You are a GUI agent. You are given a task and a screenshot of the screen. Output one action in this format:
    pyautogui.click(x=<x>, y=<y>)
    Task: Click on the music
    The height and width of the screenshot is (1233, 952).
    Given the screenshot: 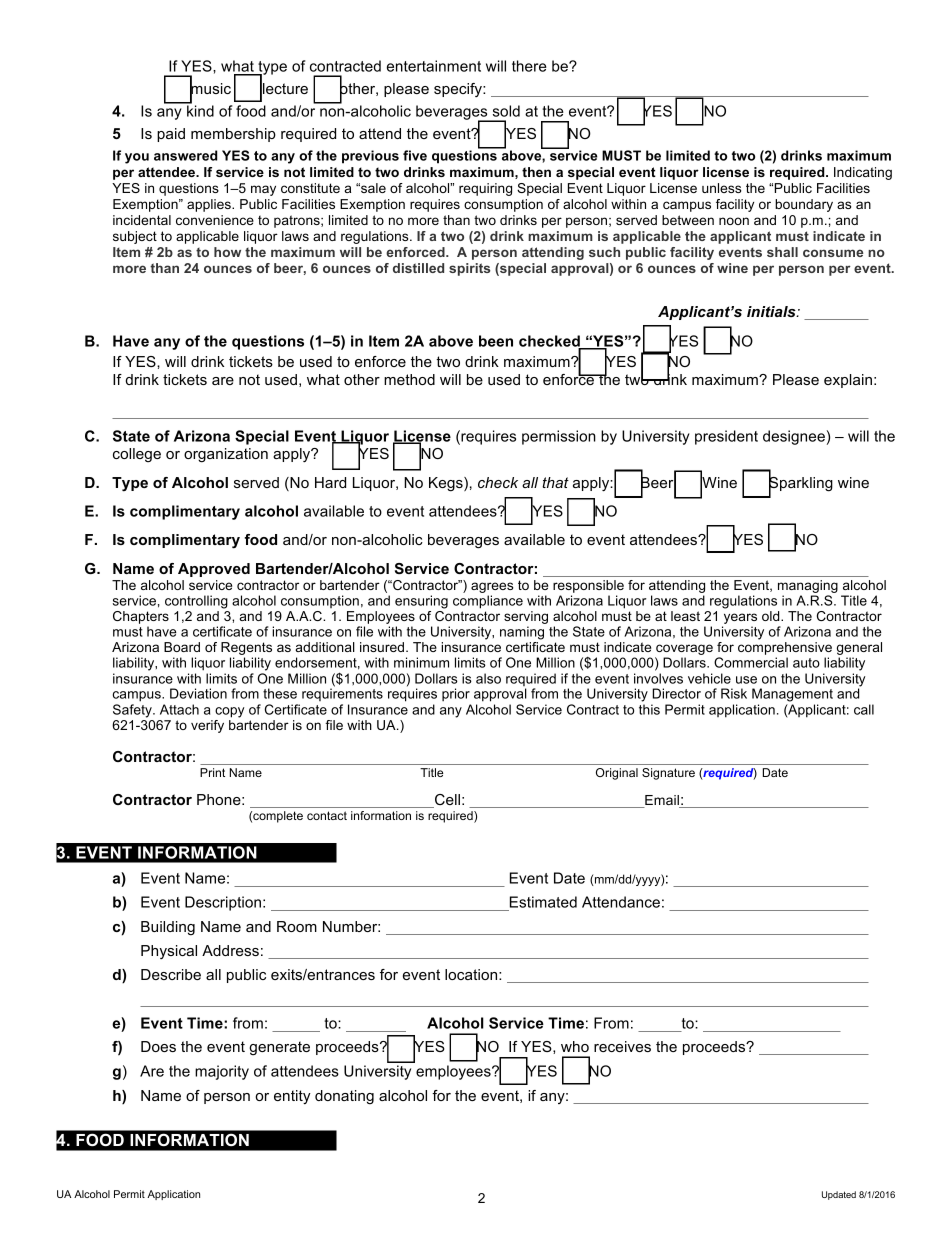 What is the action you would take?
    pyautogui.click(x=210, y=89)
